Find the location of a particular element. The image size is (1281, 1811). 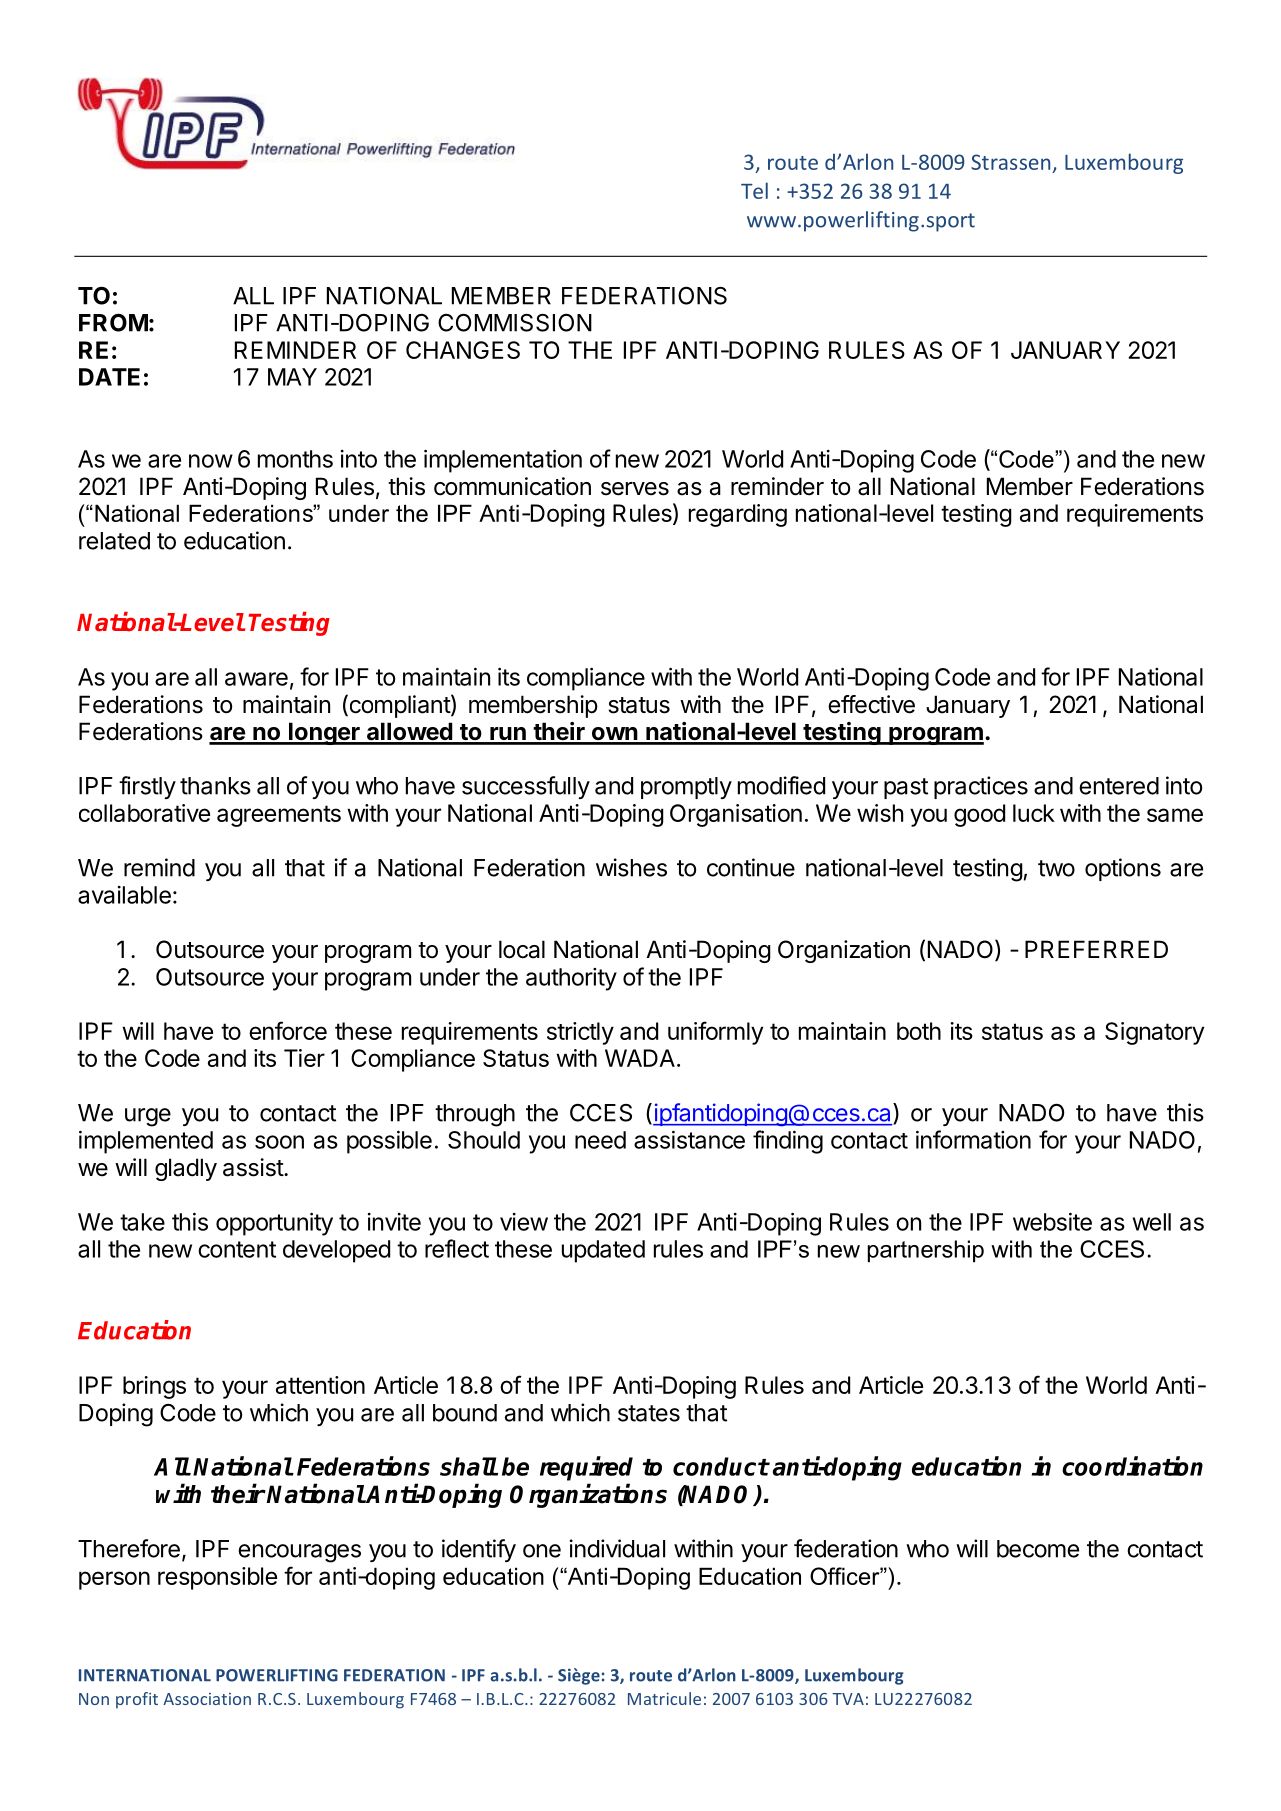

Tel is located at coordinates (754, 190).
